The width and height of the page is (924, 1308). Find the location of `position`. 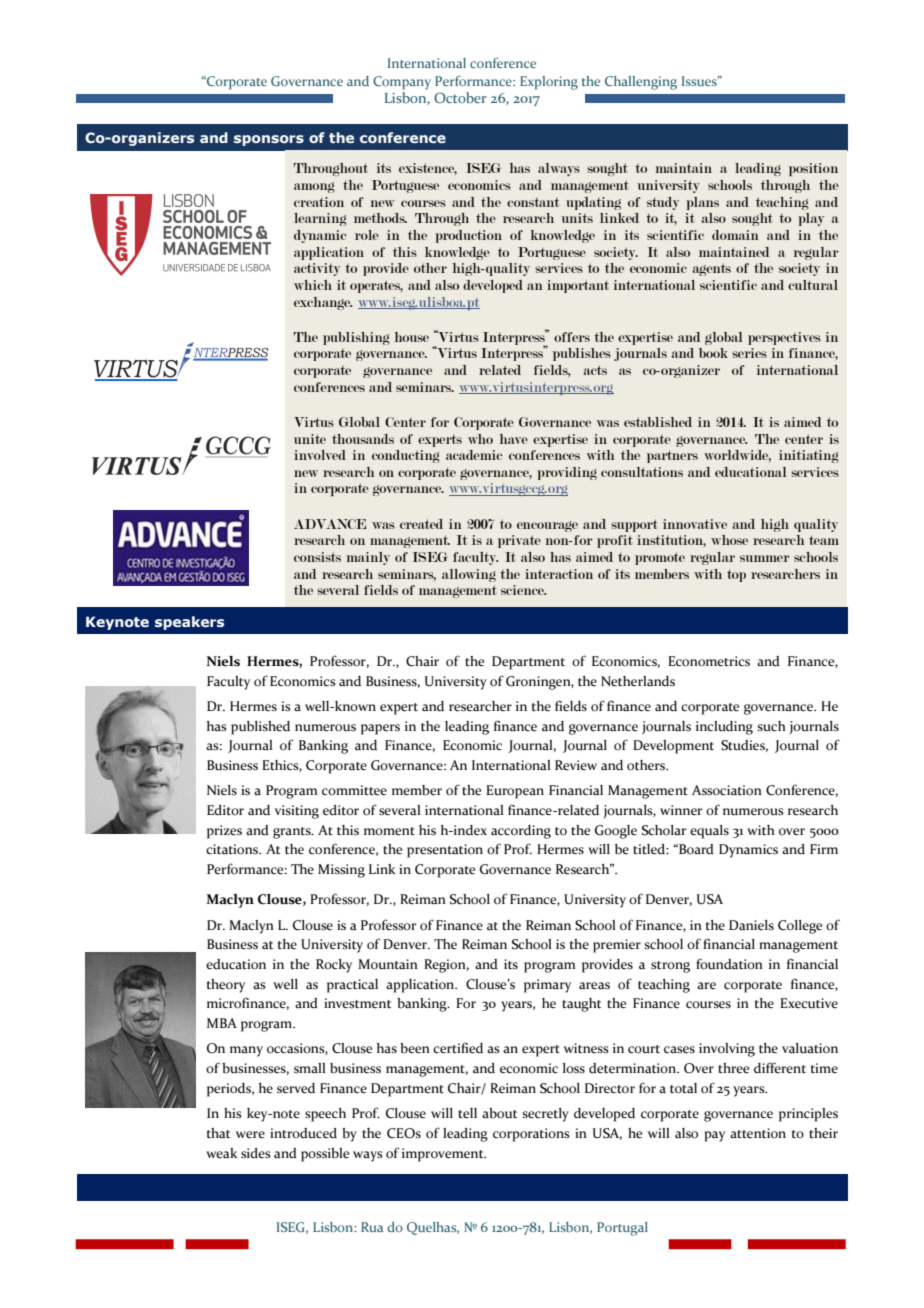

position is located at coordinates (813, 169).
